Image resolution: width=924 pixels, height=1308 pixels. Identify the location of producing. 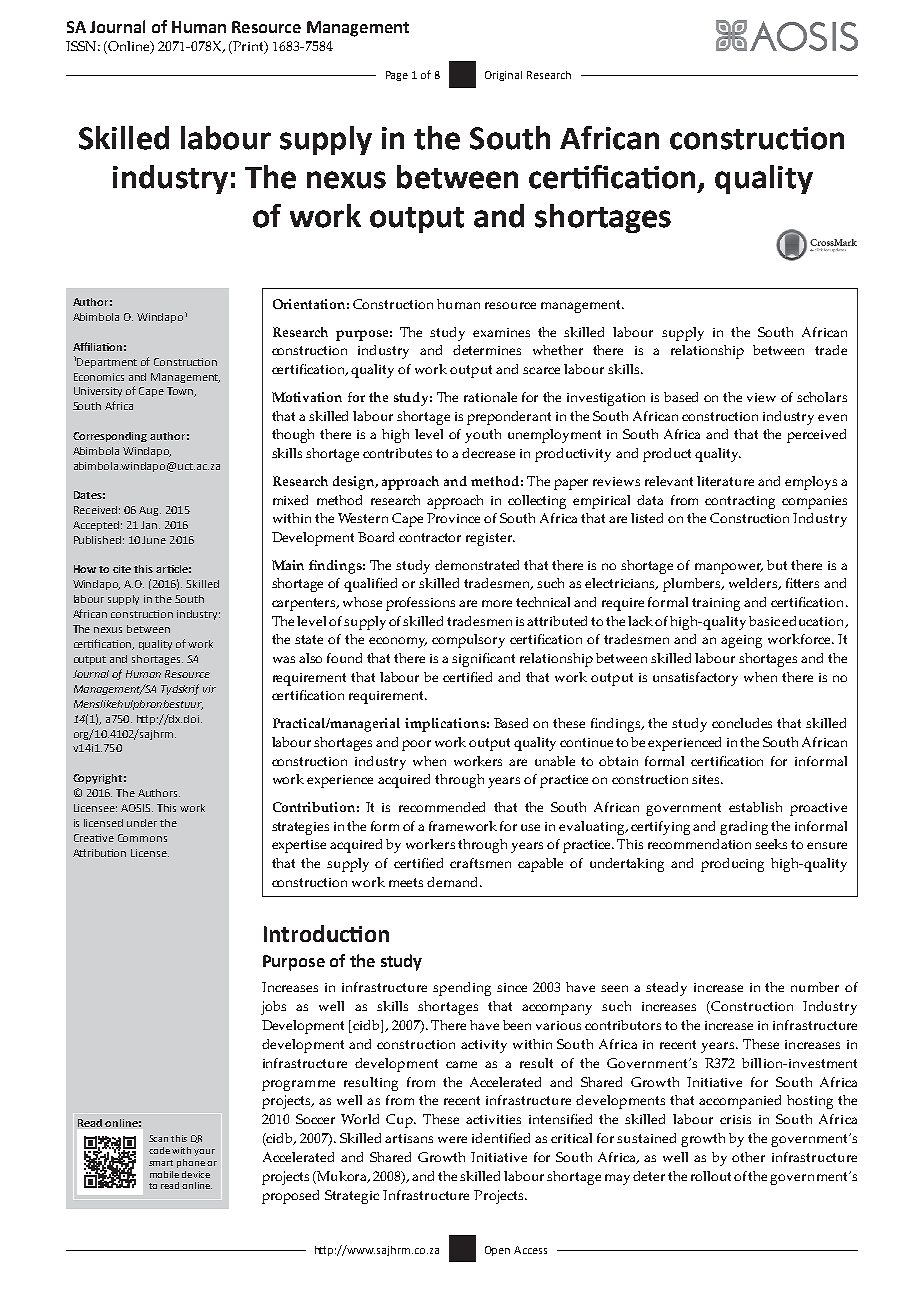
(732, 865).
